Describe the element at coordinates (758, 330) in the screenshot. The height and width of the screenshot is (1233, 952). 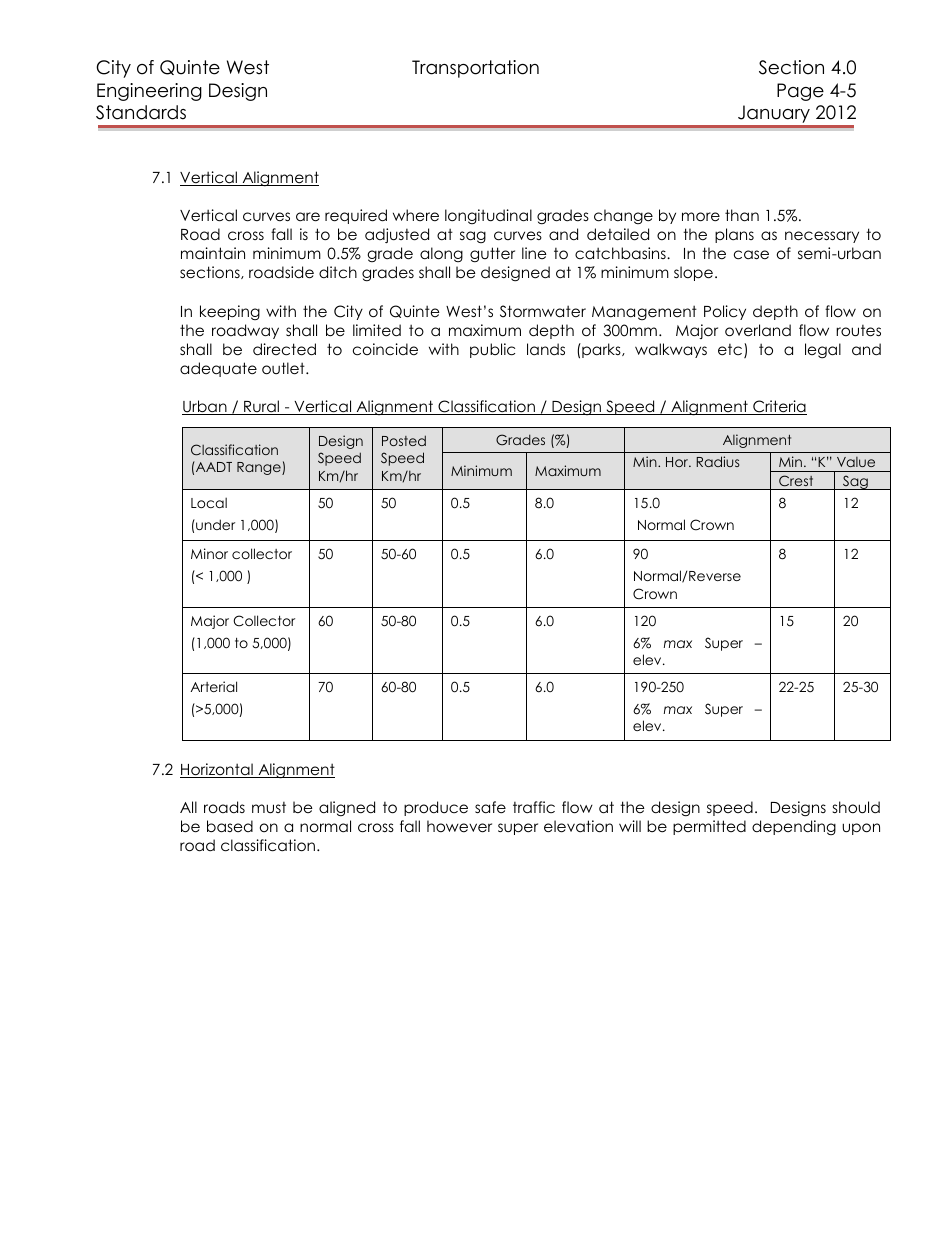
I see `overland` at that location.
